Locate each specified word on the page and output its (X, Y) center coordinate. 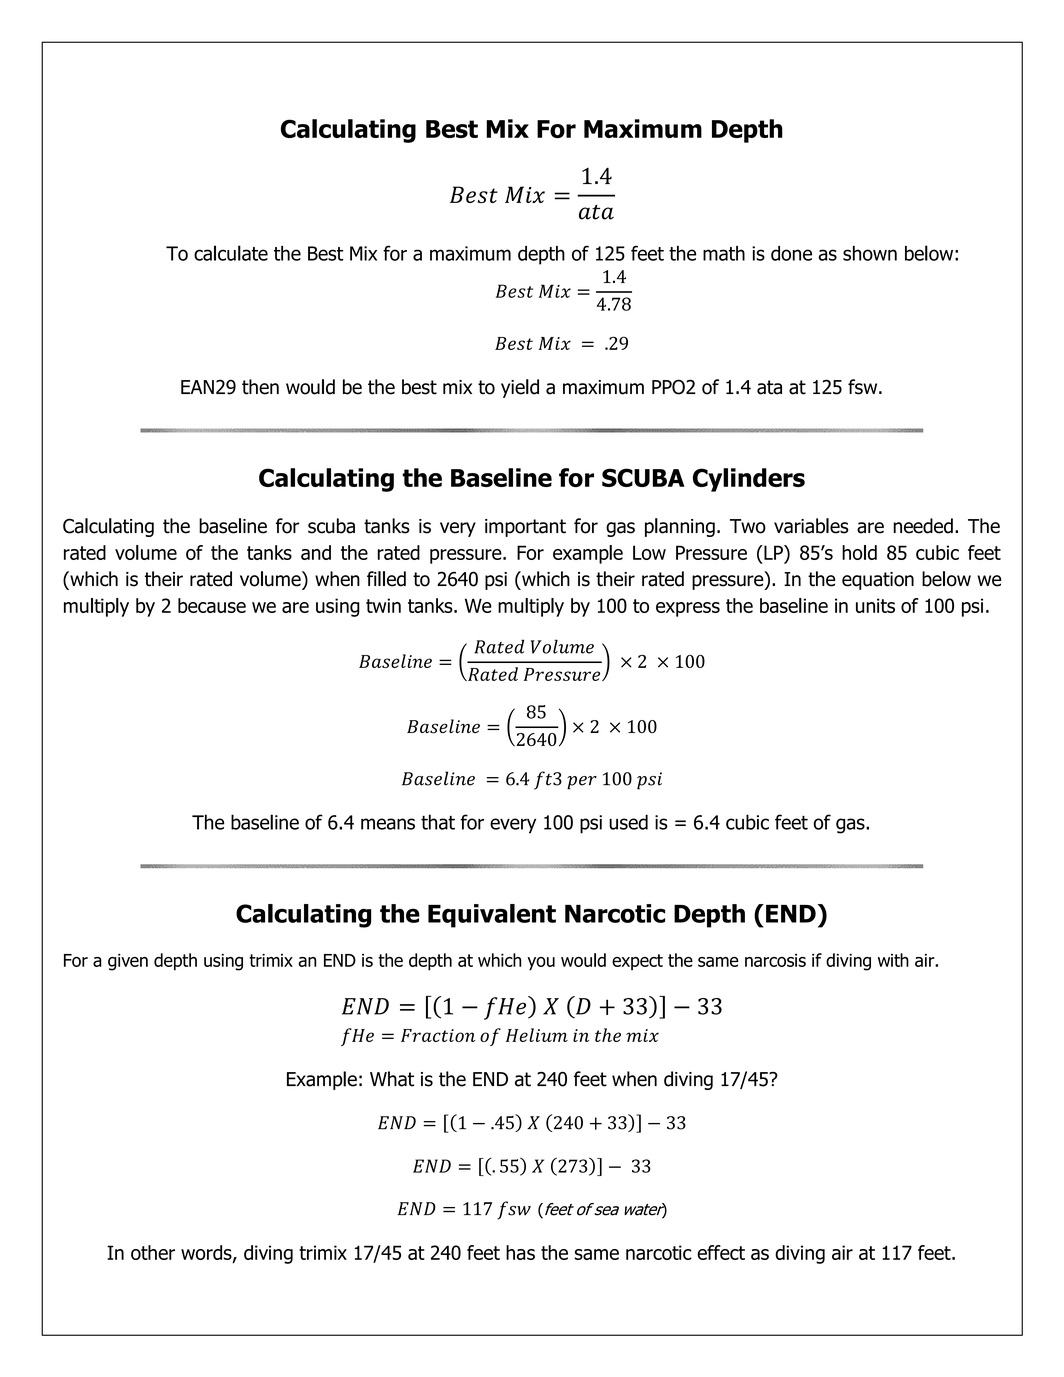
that (438, 822)
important (525, 528)
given (128, 962)
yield (520, 388)
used (628, 822)
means (388, 824)
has (520, 1252)
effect (721, 1252)
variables (811, 526)
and (316, 552)
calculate (231, 253)
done (791, 253)
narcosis (775, 960)
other (153, 1252)
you (541, 964)
